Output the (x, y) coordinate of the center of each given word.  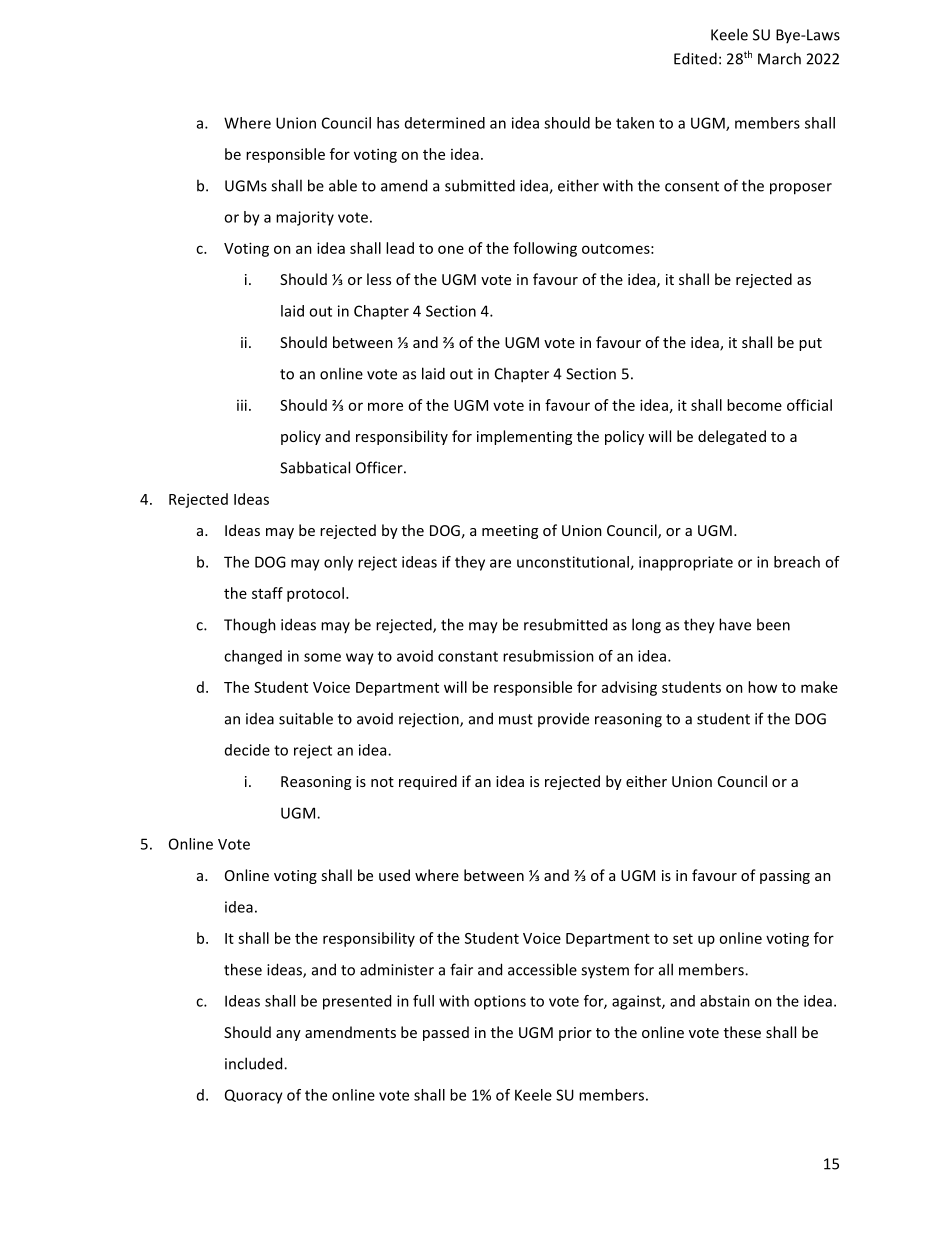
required (428, 782)
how (762, 687)
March (779, 58)
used (394, 875)
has (388, 123)
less (379, 279)
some (322, 657)
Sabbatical (315, 467)
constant (468, 656)
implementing (524, 437)
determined (445, 123)
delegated (732, 437)
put (810, 344)
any (288, 1035)
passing (785, 877)
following (545, 249)
